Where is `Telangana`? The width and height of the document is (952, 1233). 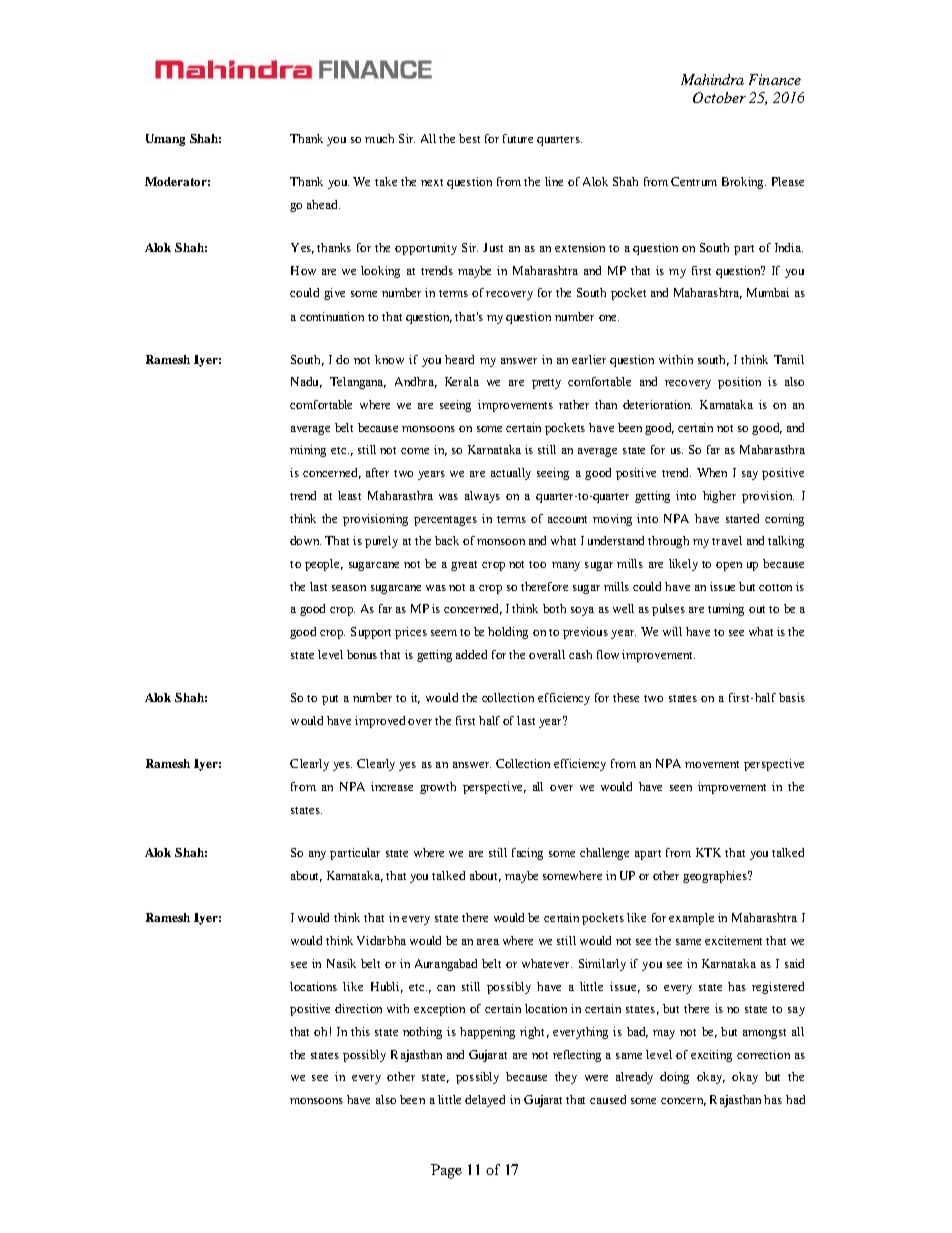
Telangana is located at coordinates (358, 383).
